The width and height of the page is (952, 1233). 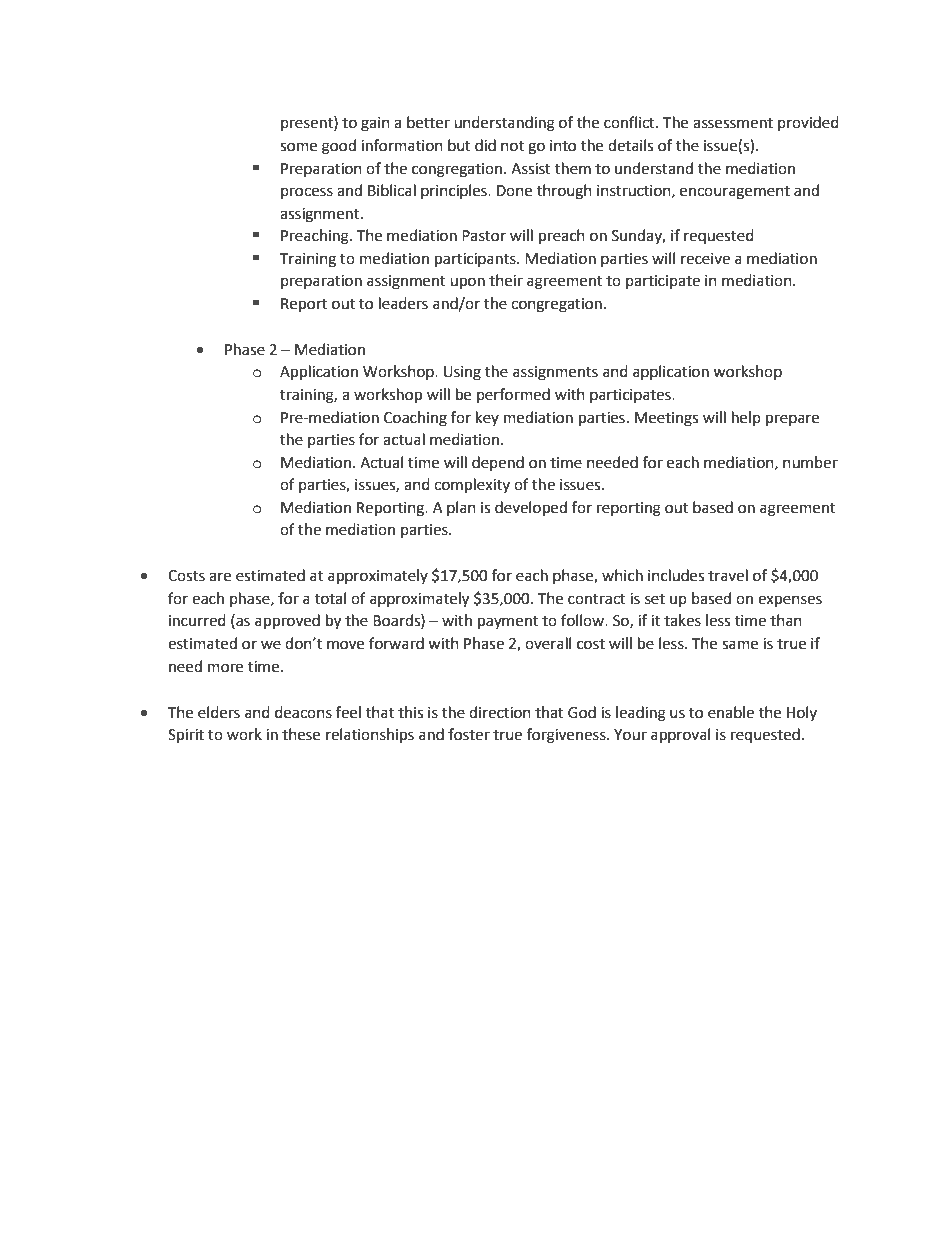 I want to click on receive, so click(x=705, y=259).
